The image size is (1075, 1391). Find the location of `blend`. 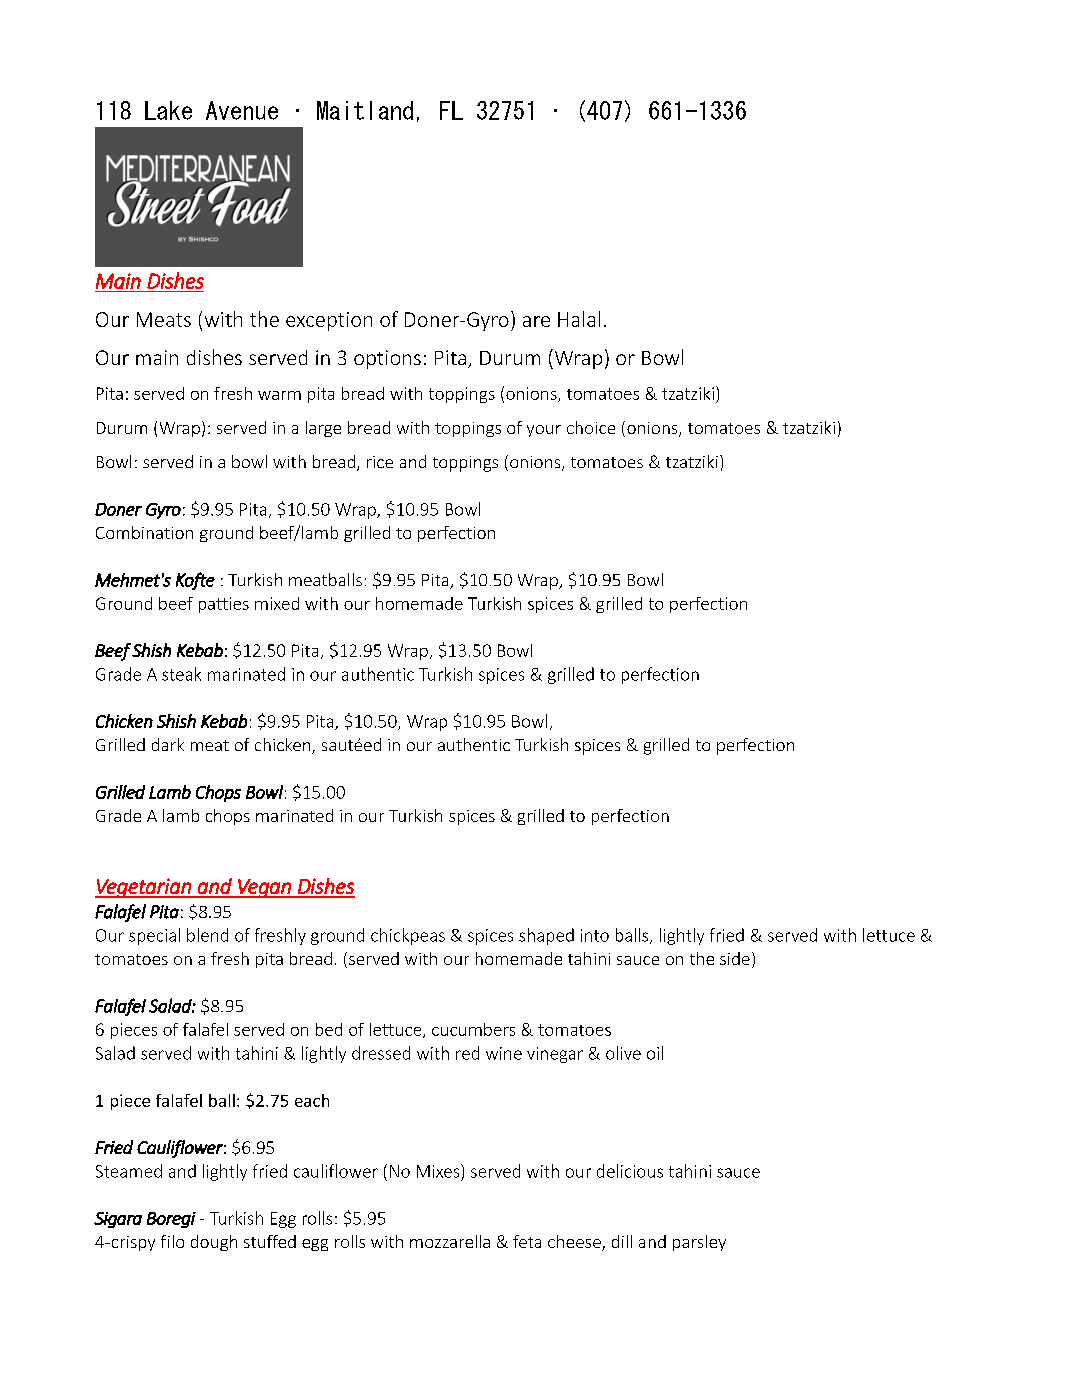

blend is located at coordinates (207, 935).
